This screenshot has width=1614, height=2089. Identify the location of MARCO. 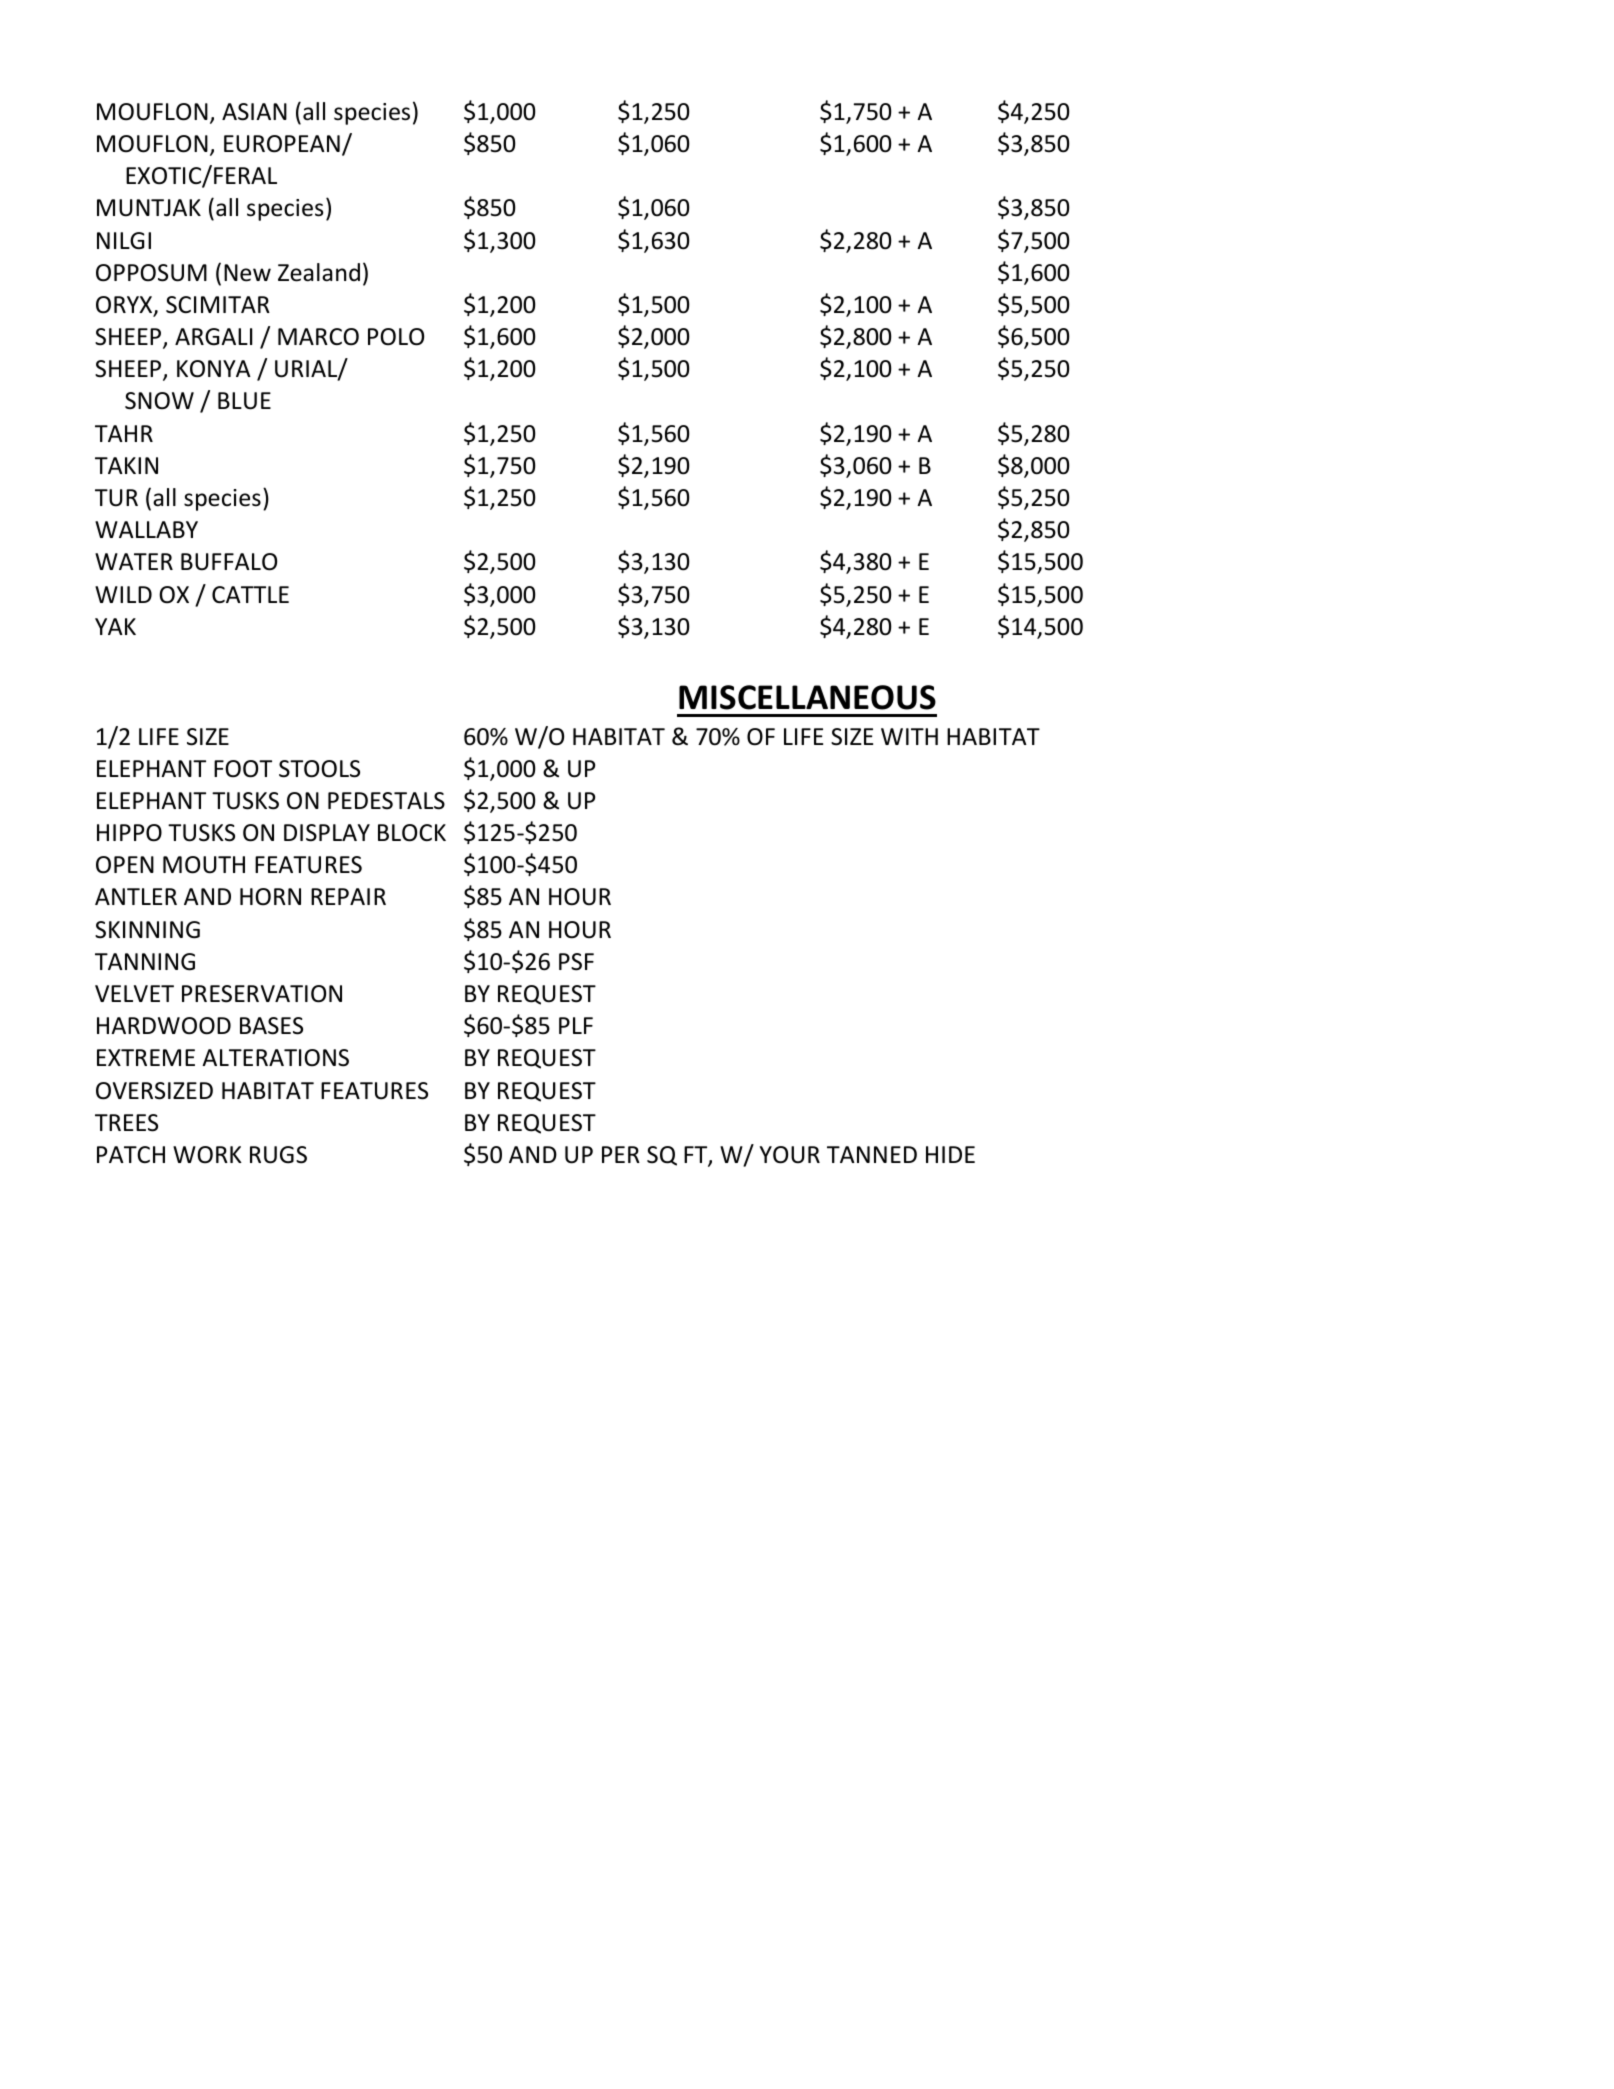
(318, 337).
